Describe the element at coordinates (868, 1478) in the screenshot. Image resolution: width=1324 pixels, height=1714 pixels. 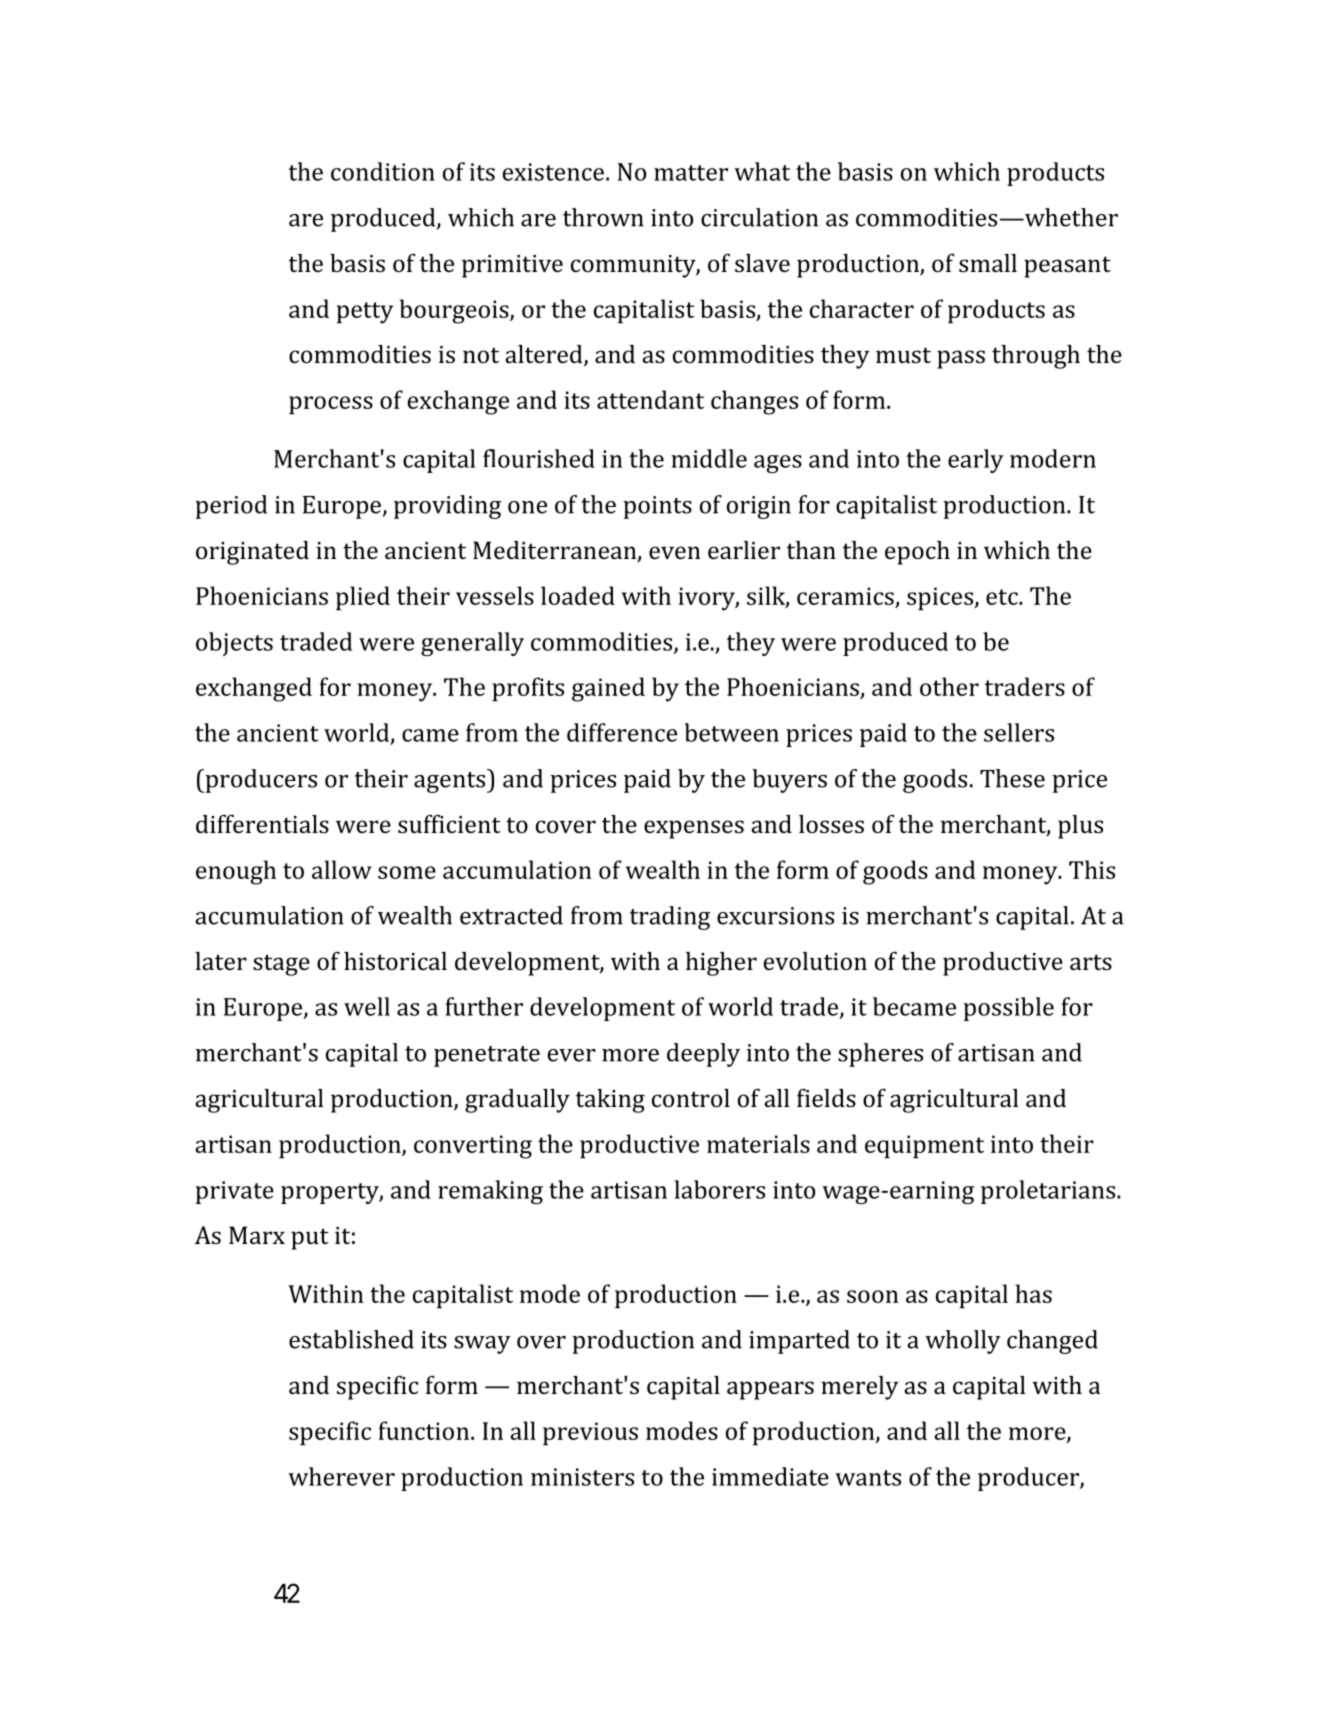
I see `wants` at that location.
